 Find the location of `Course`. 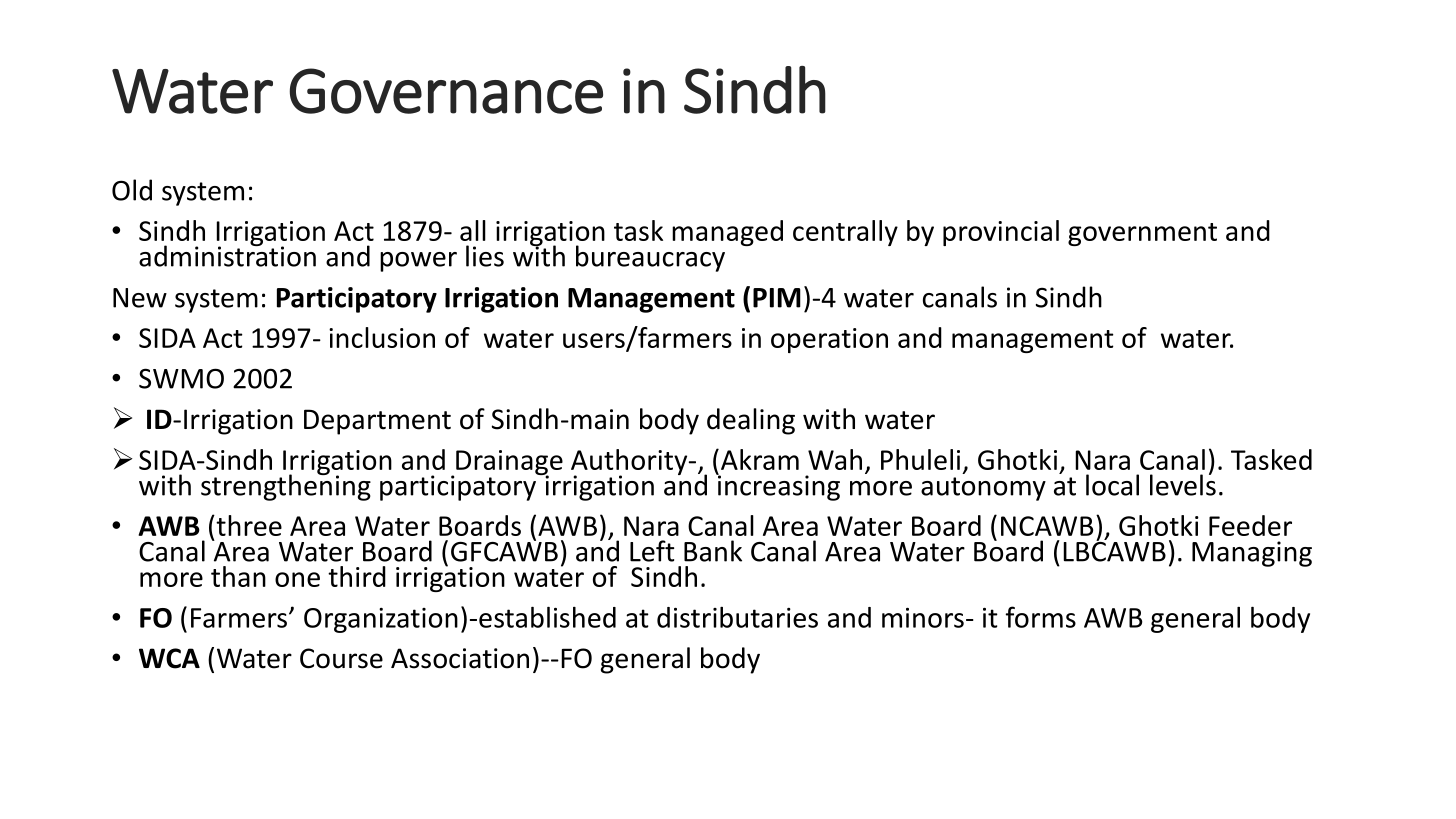

Course is located at coordinates (341, 658).
